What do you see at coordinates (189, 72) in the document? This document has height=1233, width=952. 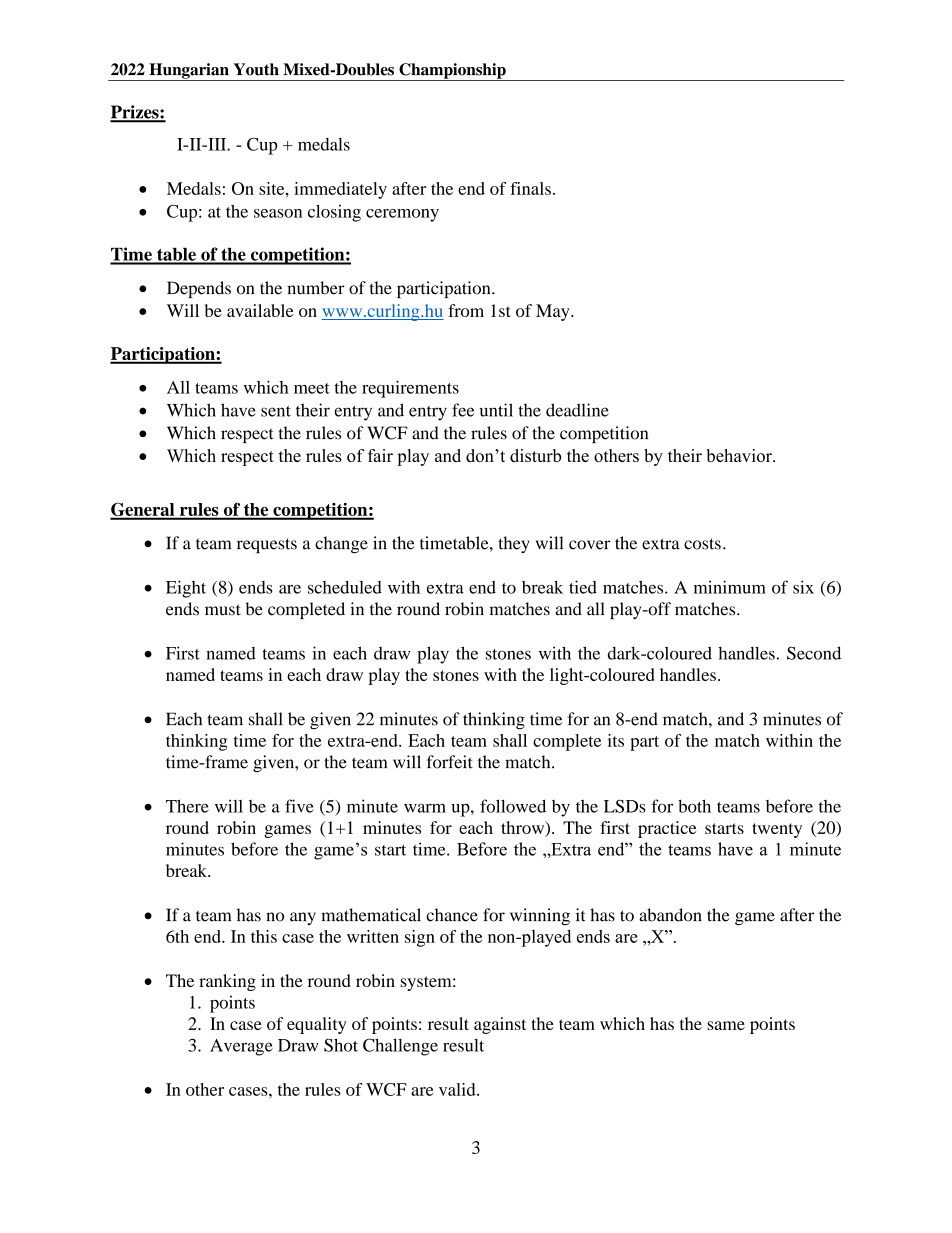 I see `Hungarian` at bounding box center [189, 72].
